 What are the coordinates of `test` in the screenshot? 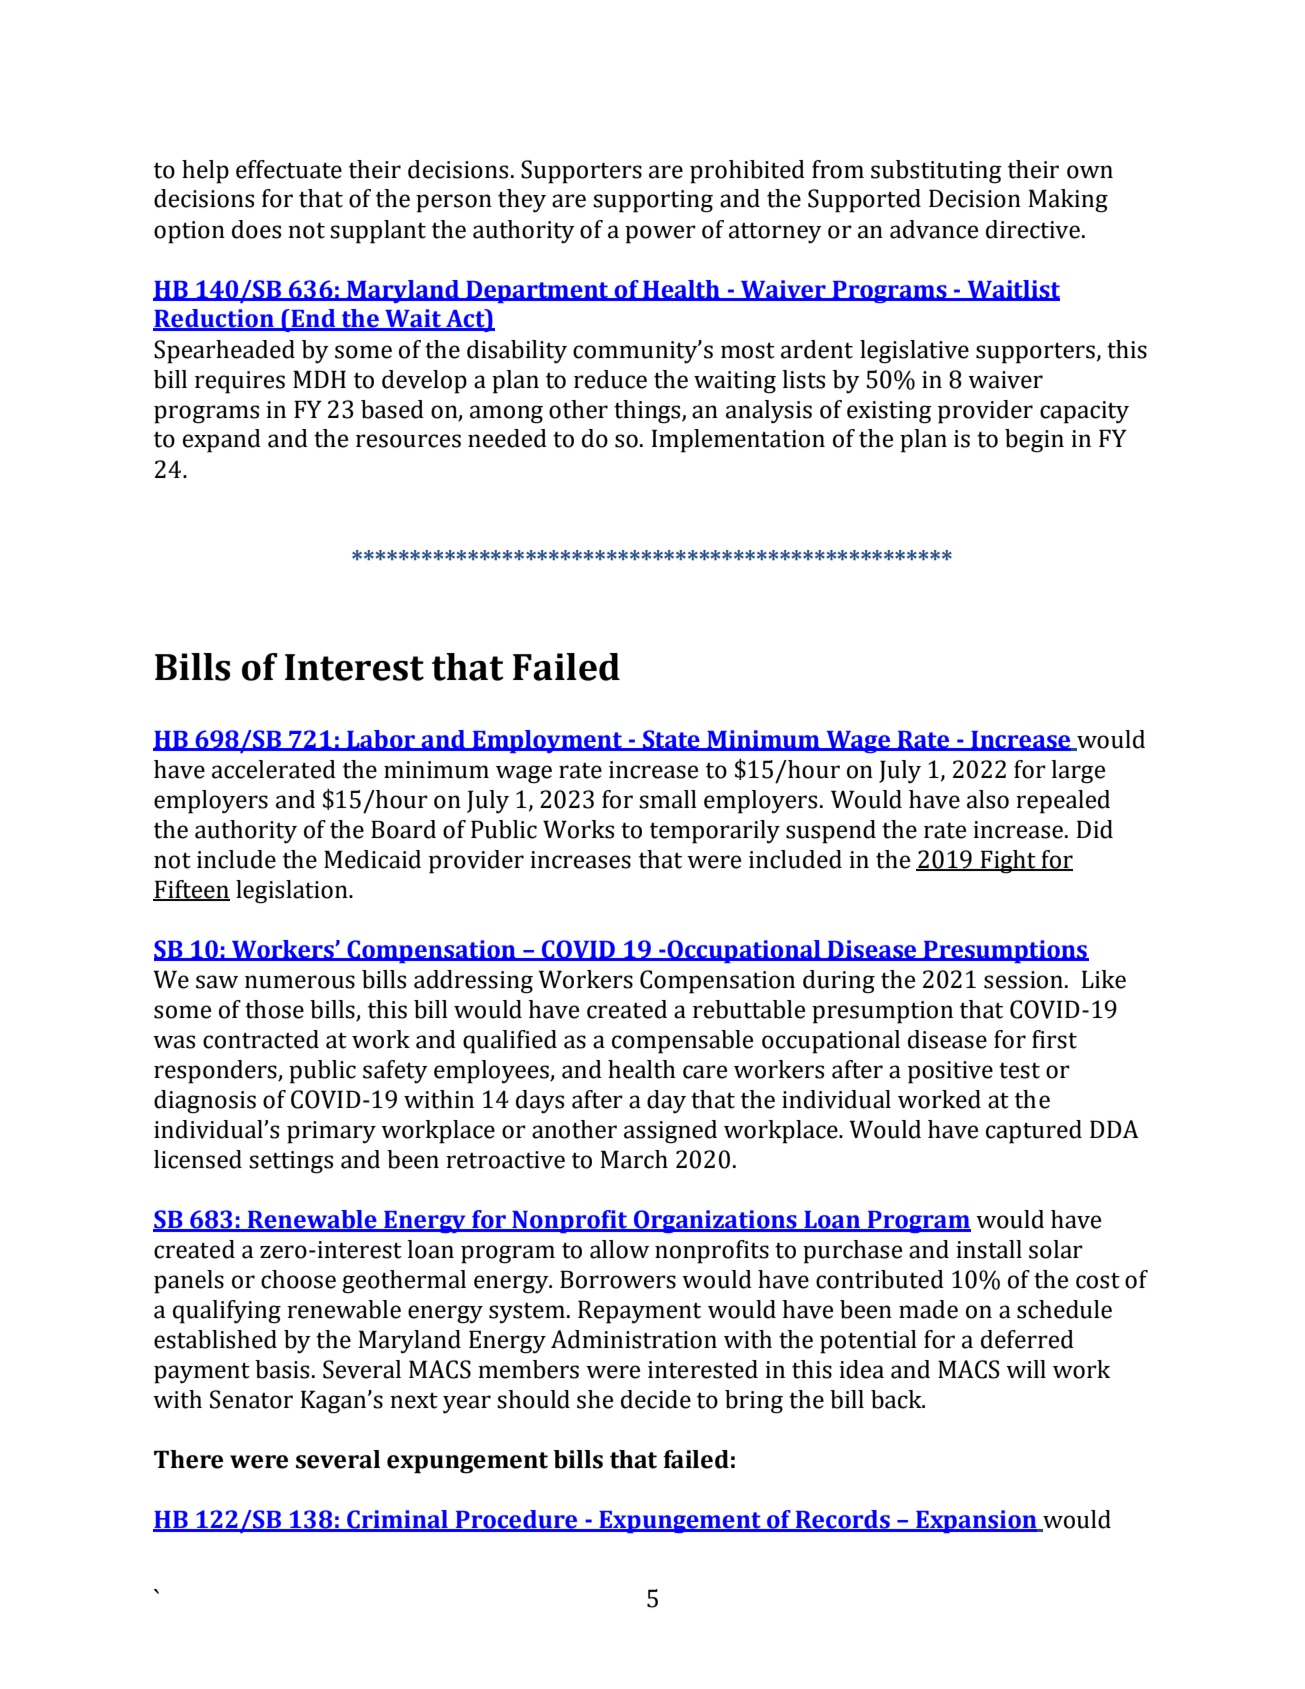 It's located at (1019, 1070).
